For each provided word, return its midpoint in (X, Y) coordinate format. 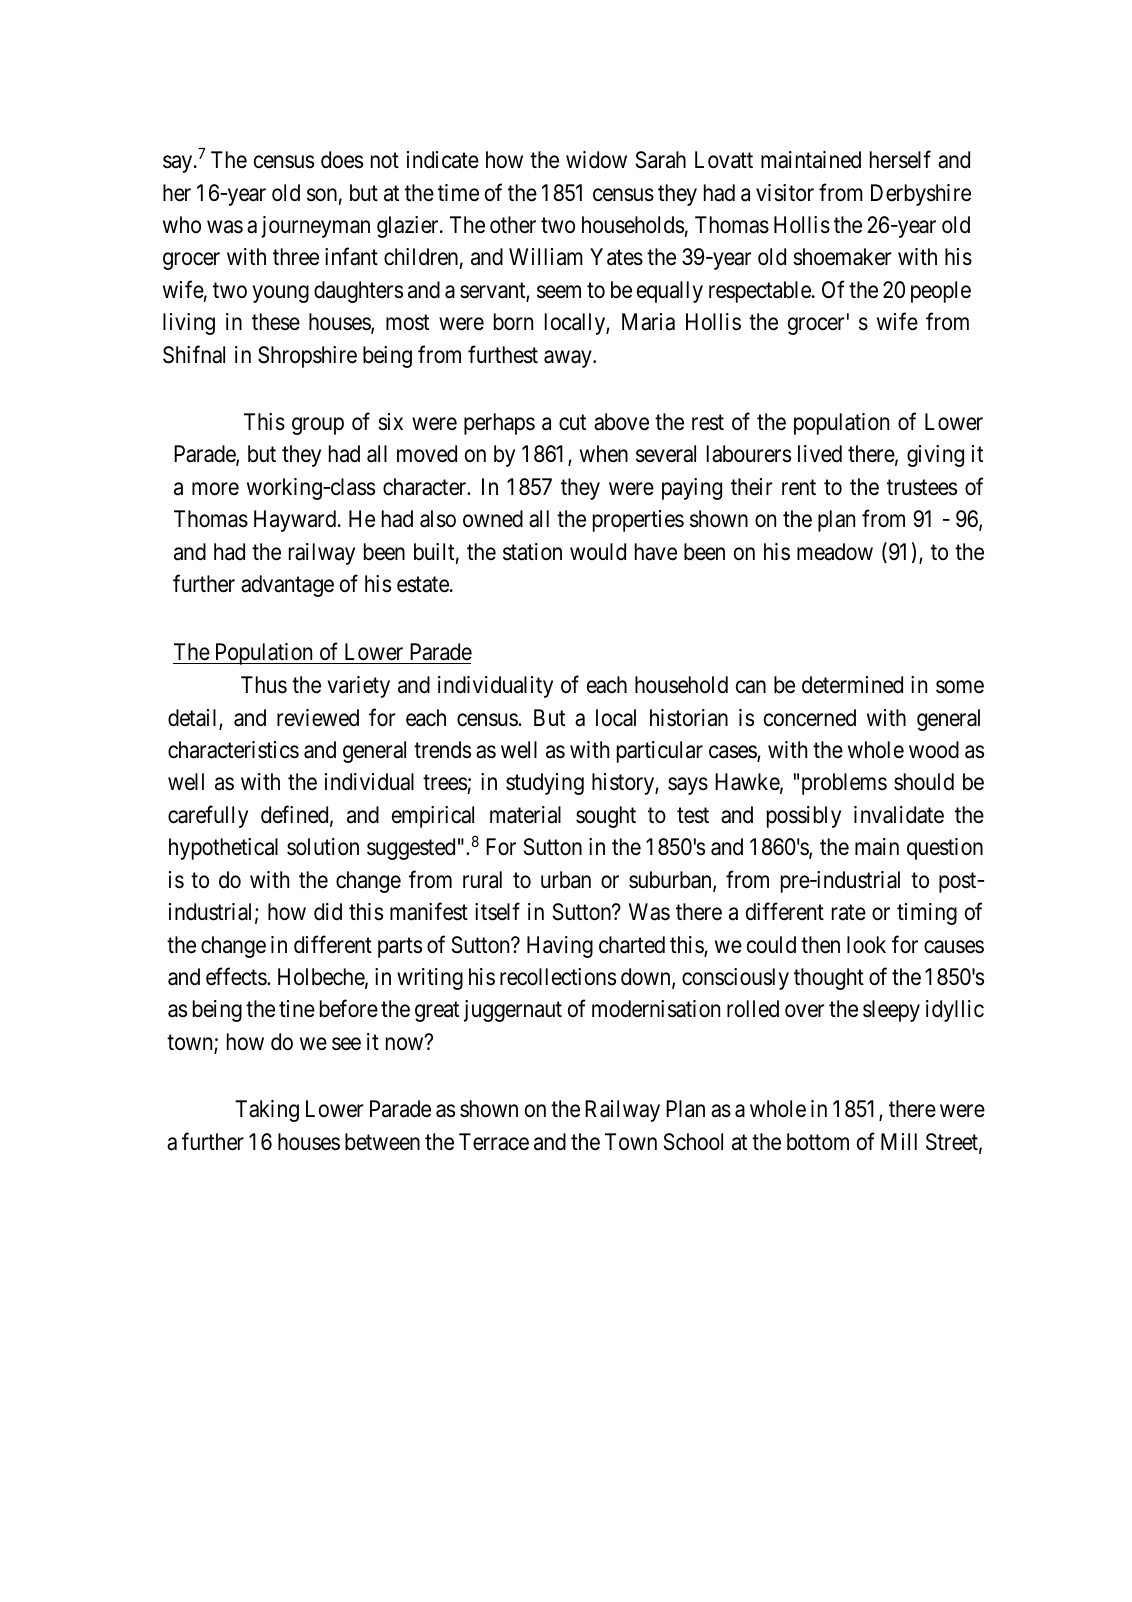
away (569, 359)
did (328, 912)
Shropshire (307, 357)
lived (820, 454)
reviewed (318, 718)
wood (934, 750)
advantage (287, 586)
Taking (267, 1111)
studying (545, 784)
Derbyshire (921, 195)
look (866, 945)
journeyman (315, 227)
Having (560, 947)
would (598, 551)
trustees (922, 488)
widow (596, 159)
